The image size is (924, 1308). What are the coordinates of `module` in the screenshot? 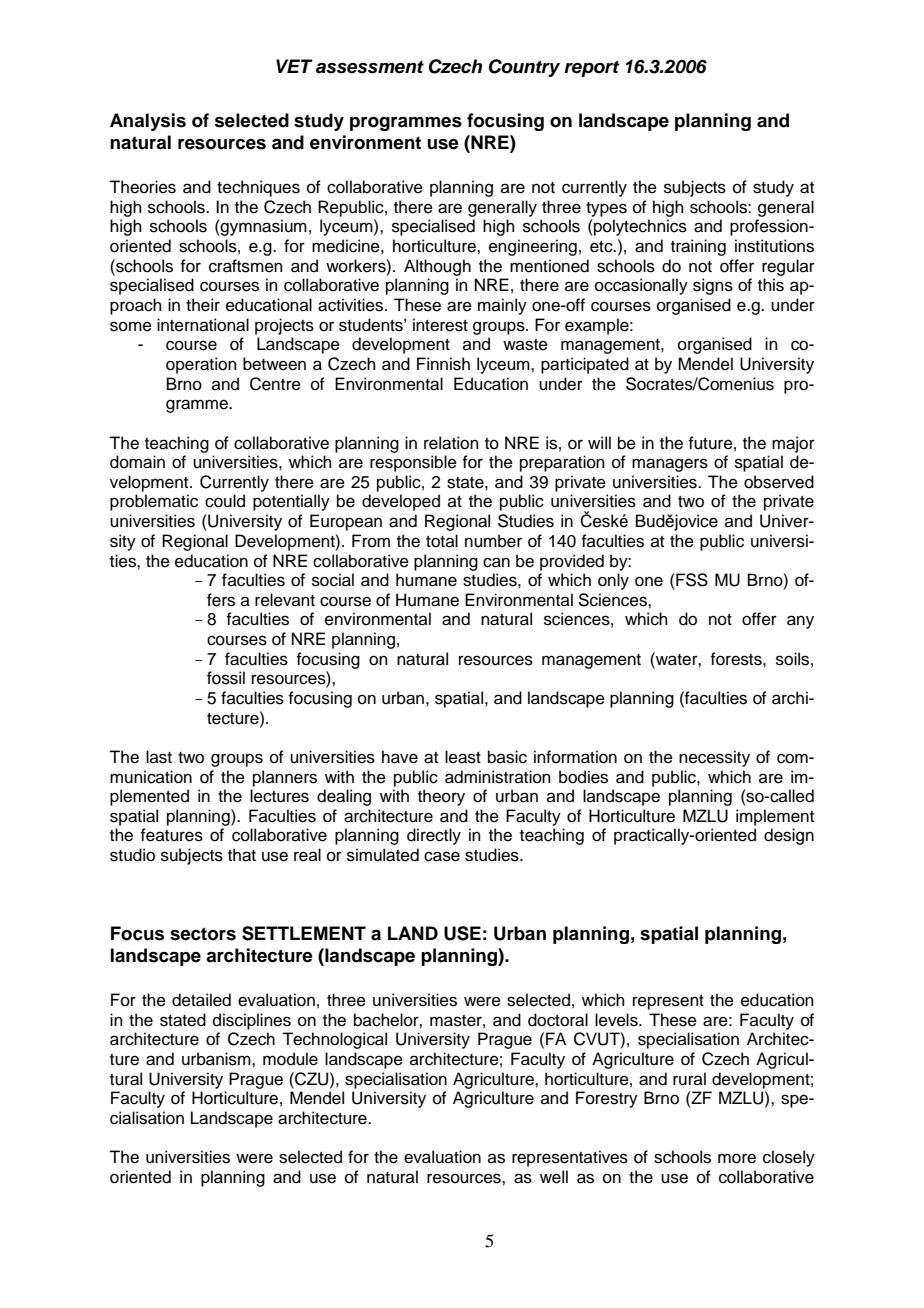 It's located at (290, 1059).
